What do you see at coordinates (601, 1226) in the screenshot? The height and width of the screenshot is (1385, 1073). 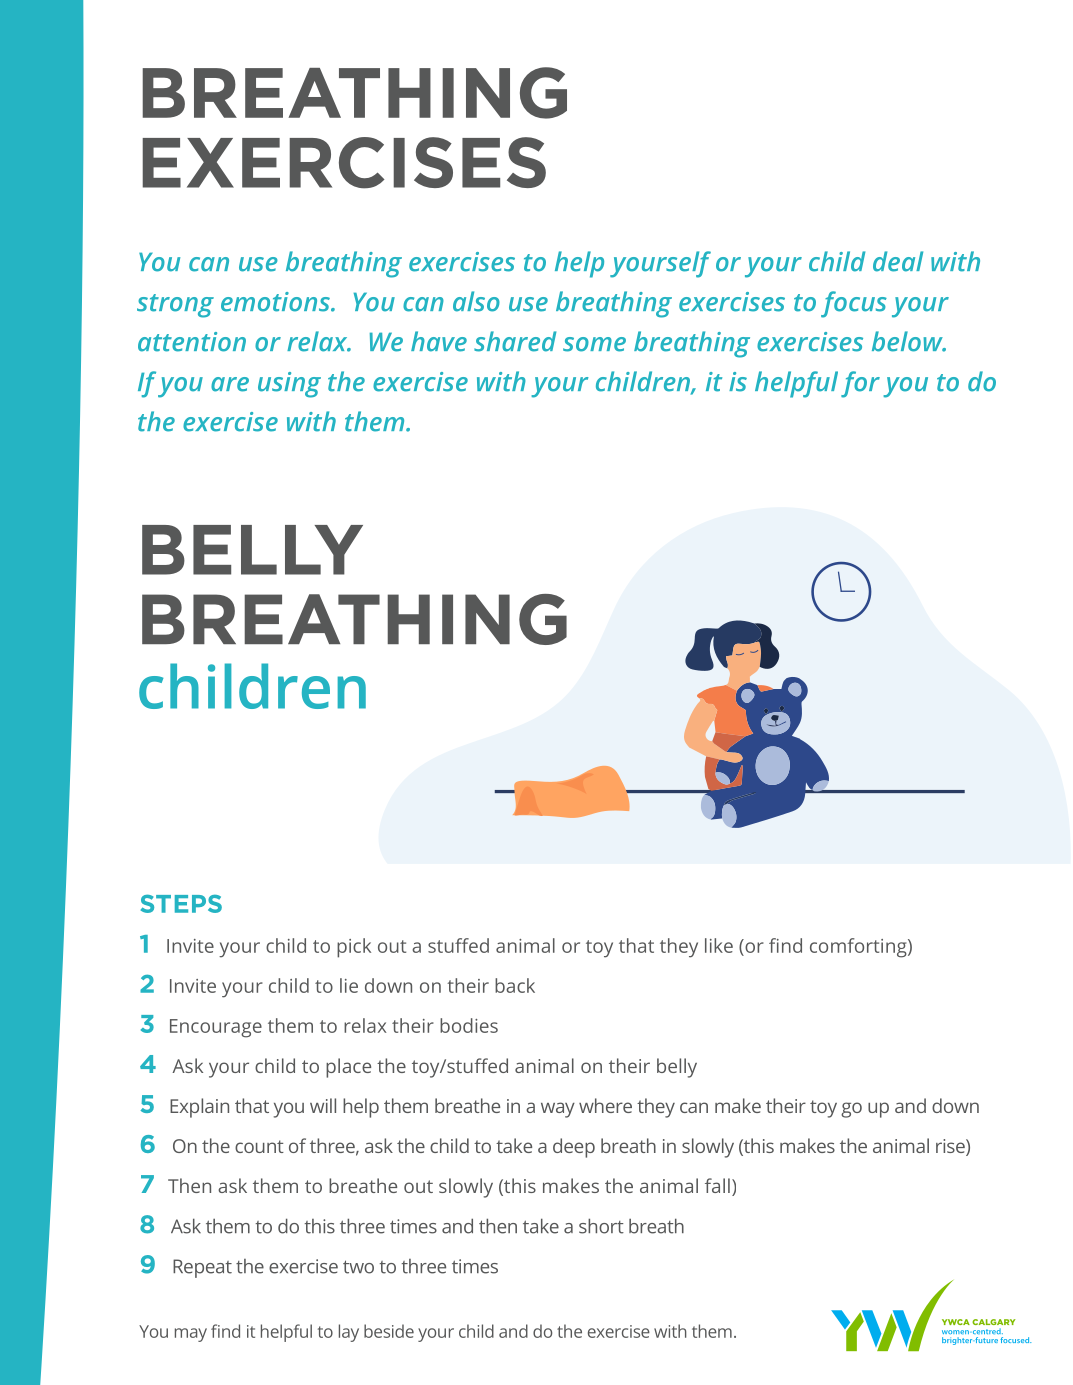 I see `short` at bounding box center [601, 1226].
